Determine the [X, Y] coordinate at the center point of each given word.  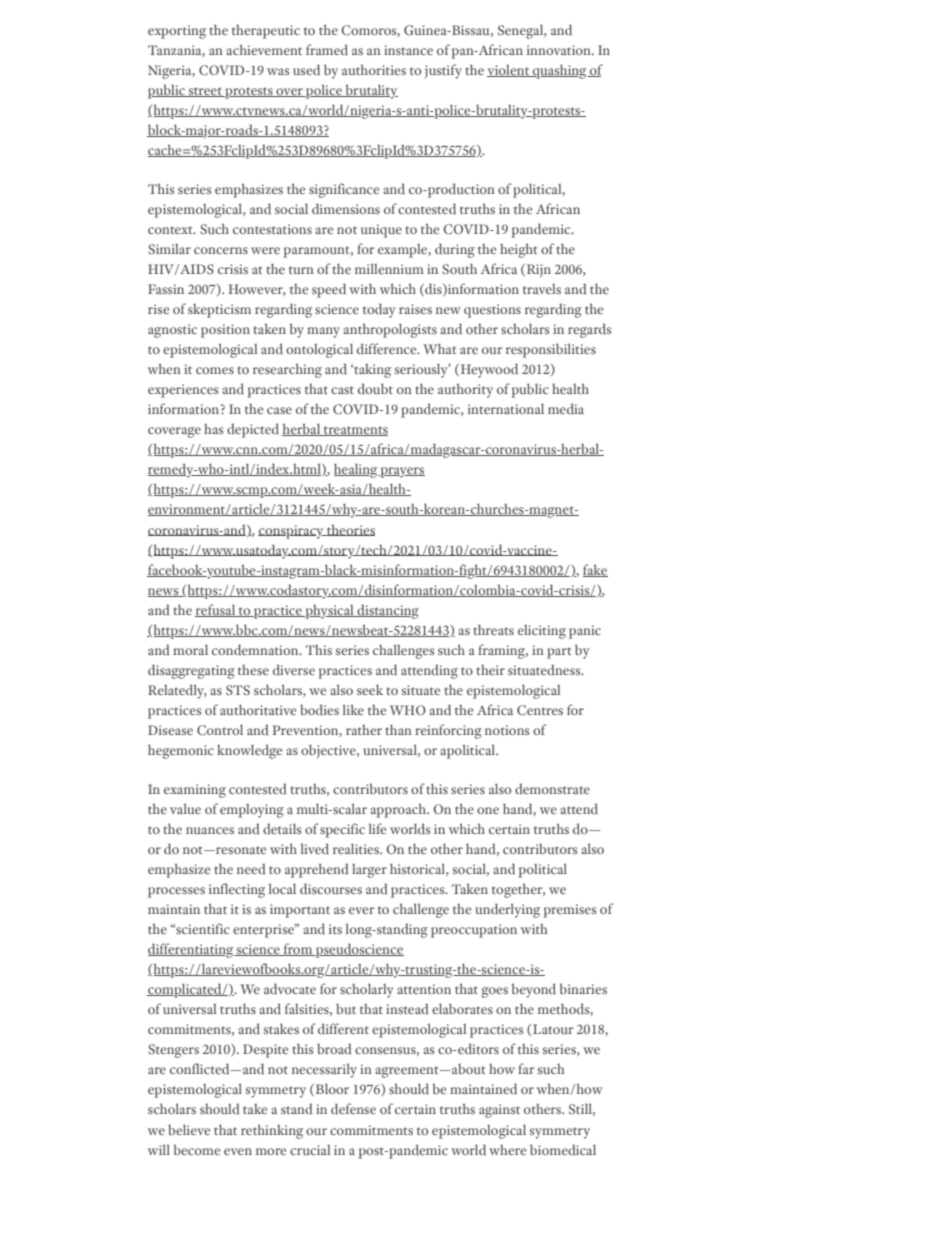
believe [189, 1129]
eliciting [542, 632]
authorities [374, 69]
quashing [560, 71]
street [205, 92]
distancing [387, 611]
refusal [216, 610]
